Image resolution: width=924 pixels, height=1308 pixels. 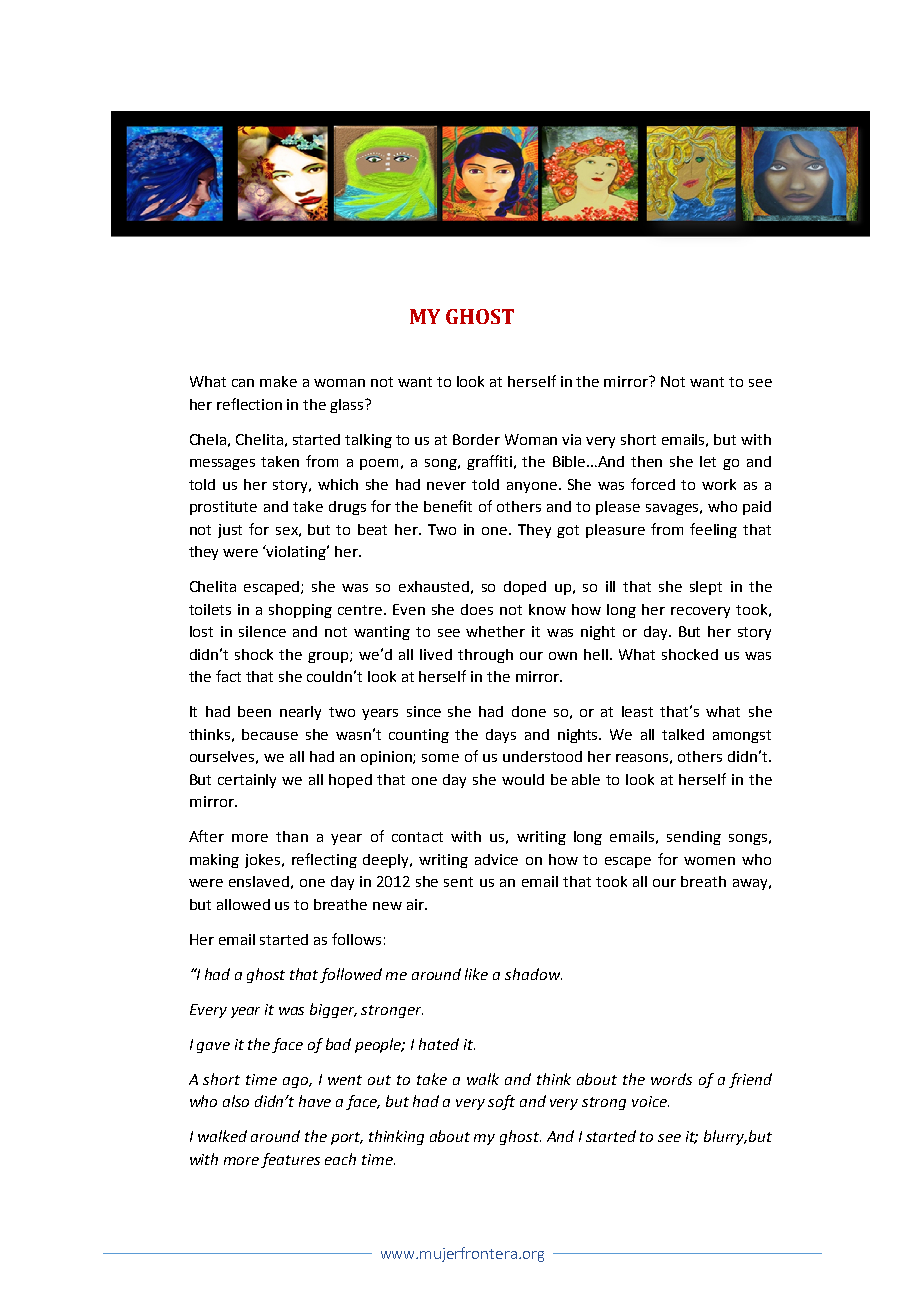 I want to click on soft, so click(x=501, y=1102).
